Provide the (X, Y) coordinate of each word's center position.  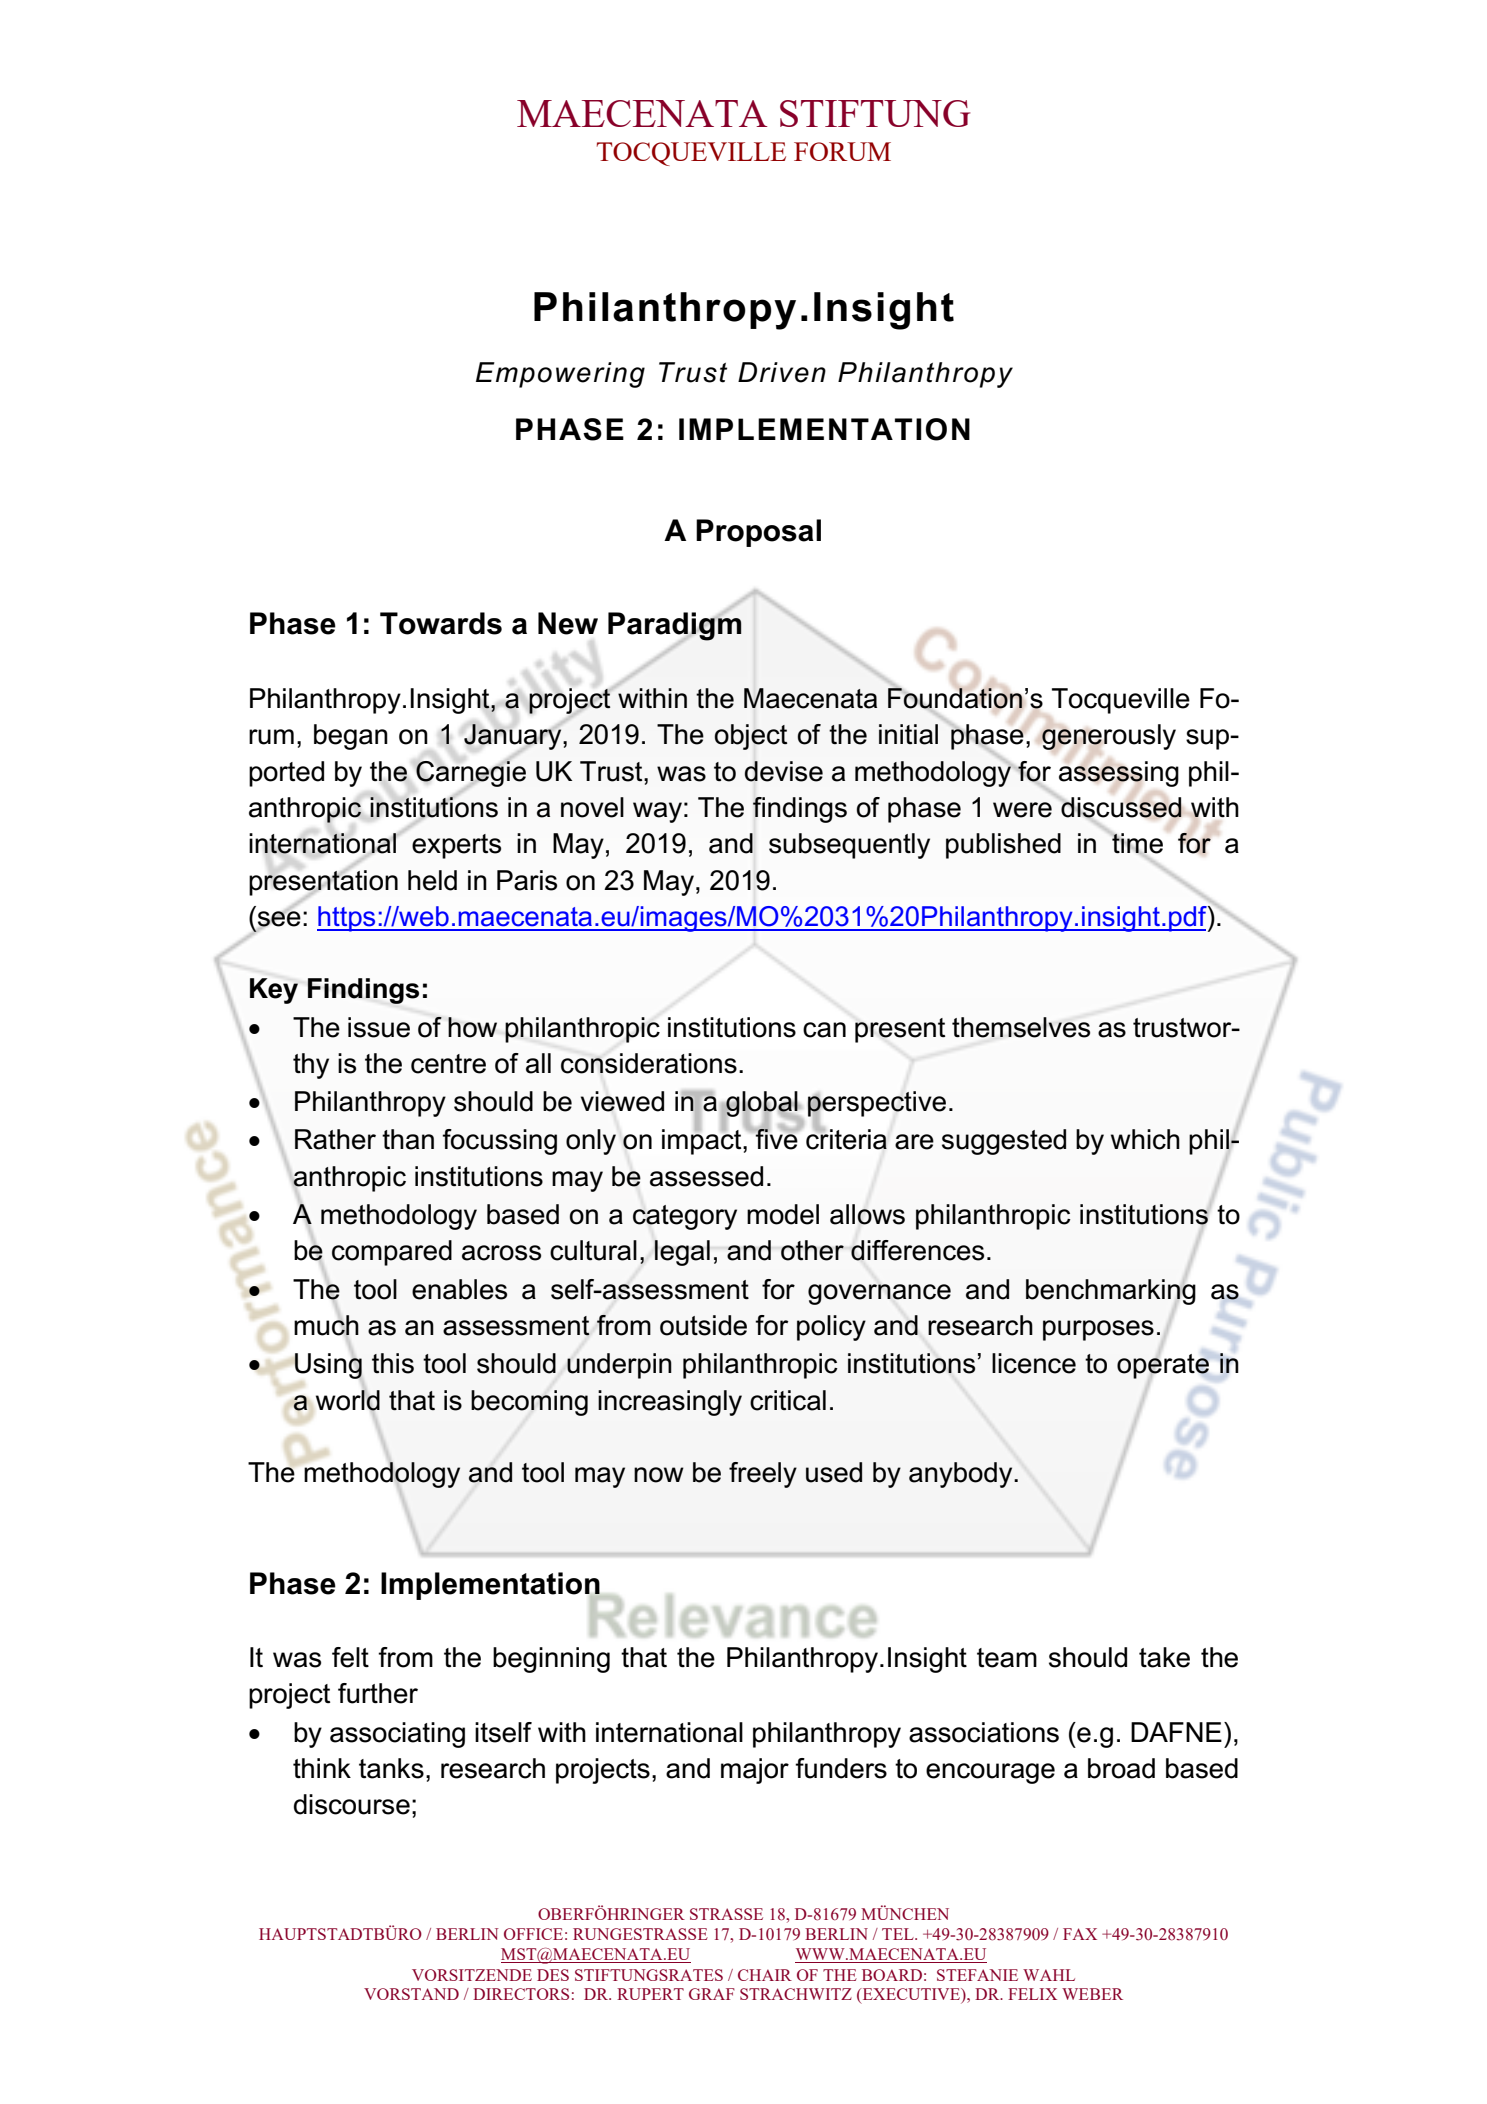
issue (379, 1027)
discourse (352, 1804)
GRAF (712, 1994)
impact (703, 1141)
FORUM (842, 151)
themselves (1021, 1027)
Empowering (560, 375)
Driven (782, 372)
